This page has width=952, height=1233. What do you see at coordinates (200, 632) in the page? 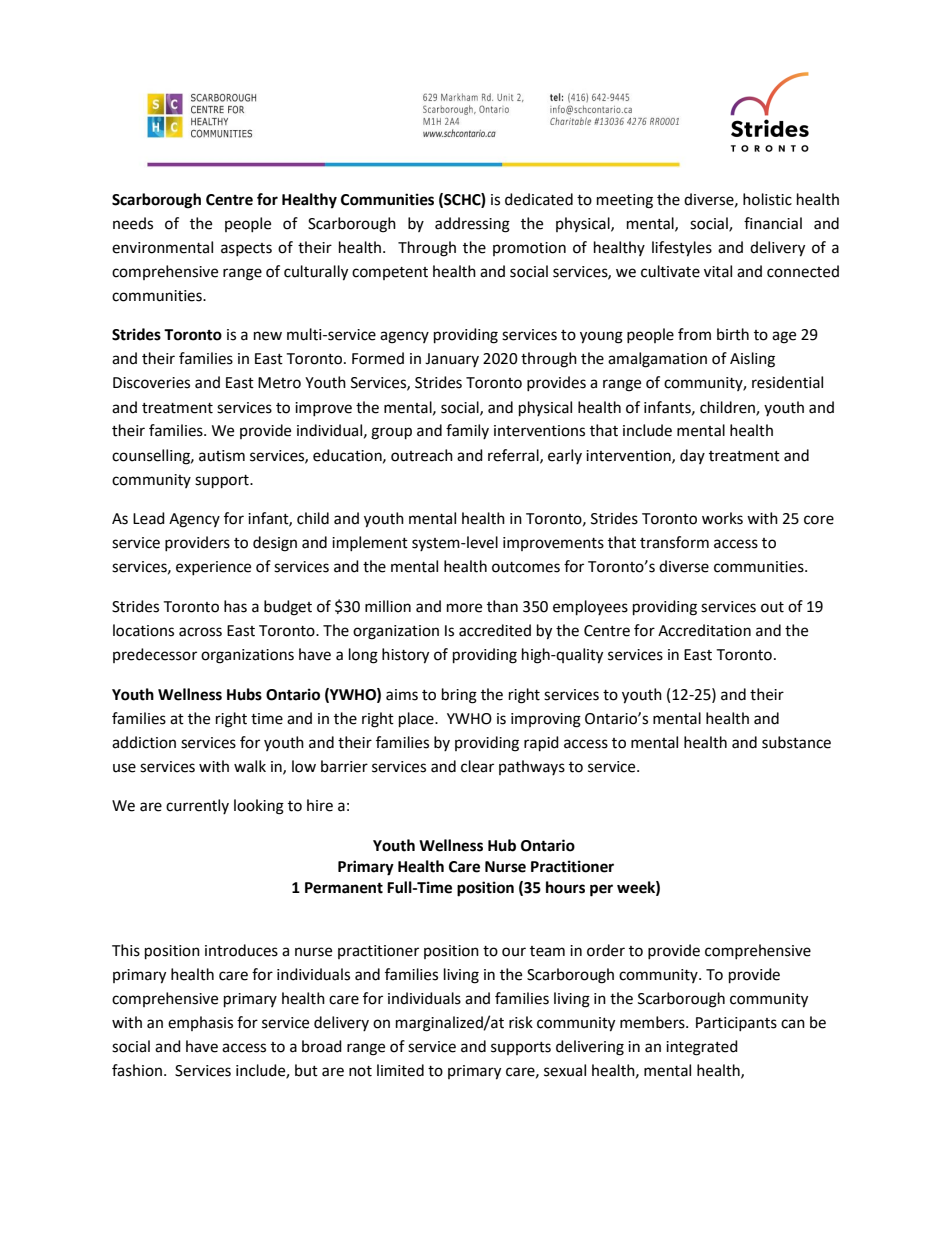
I see `across` at bounding box center [200, 632].
